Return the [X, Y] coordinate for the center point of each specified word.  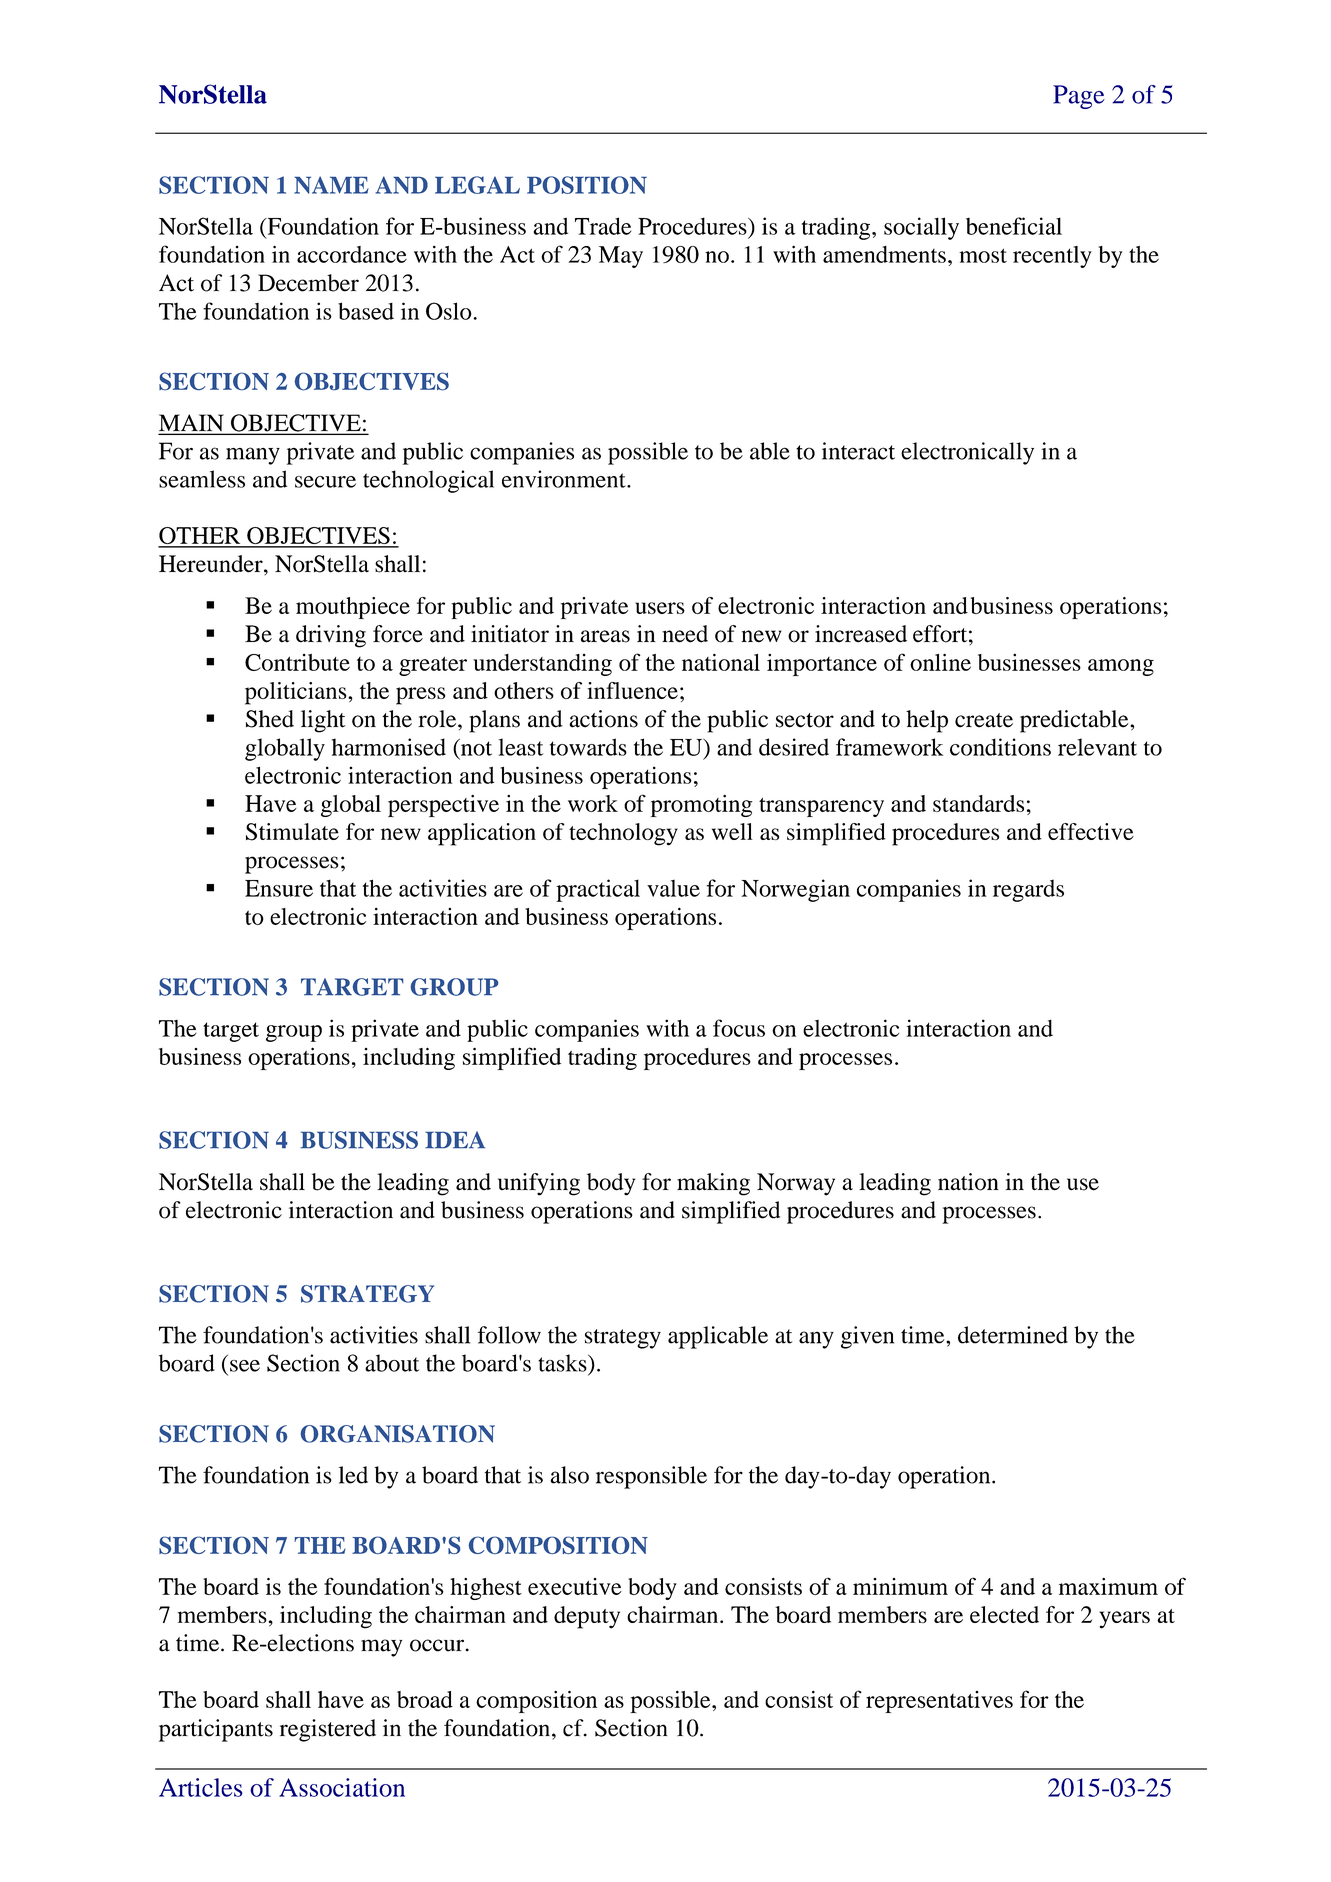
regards [1028, 890]
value [673, 888]
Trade [603, 226]
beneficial [1014, 226]
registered [328, 1730]
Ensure [279, 888]
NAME [331, 185]
